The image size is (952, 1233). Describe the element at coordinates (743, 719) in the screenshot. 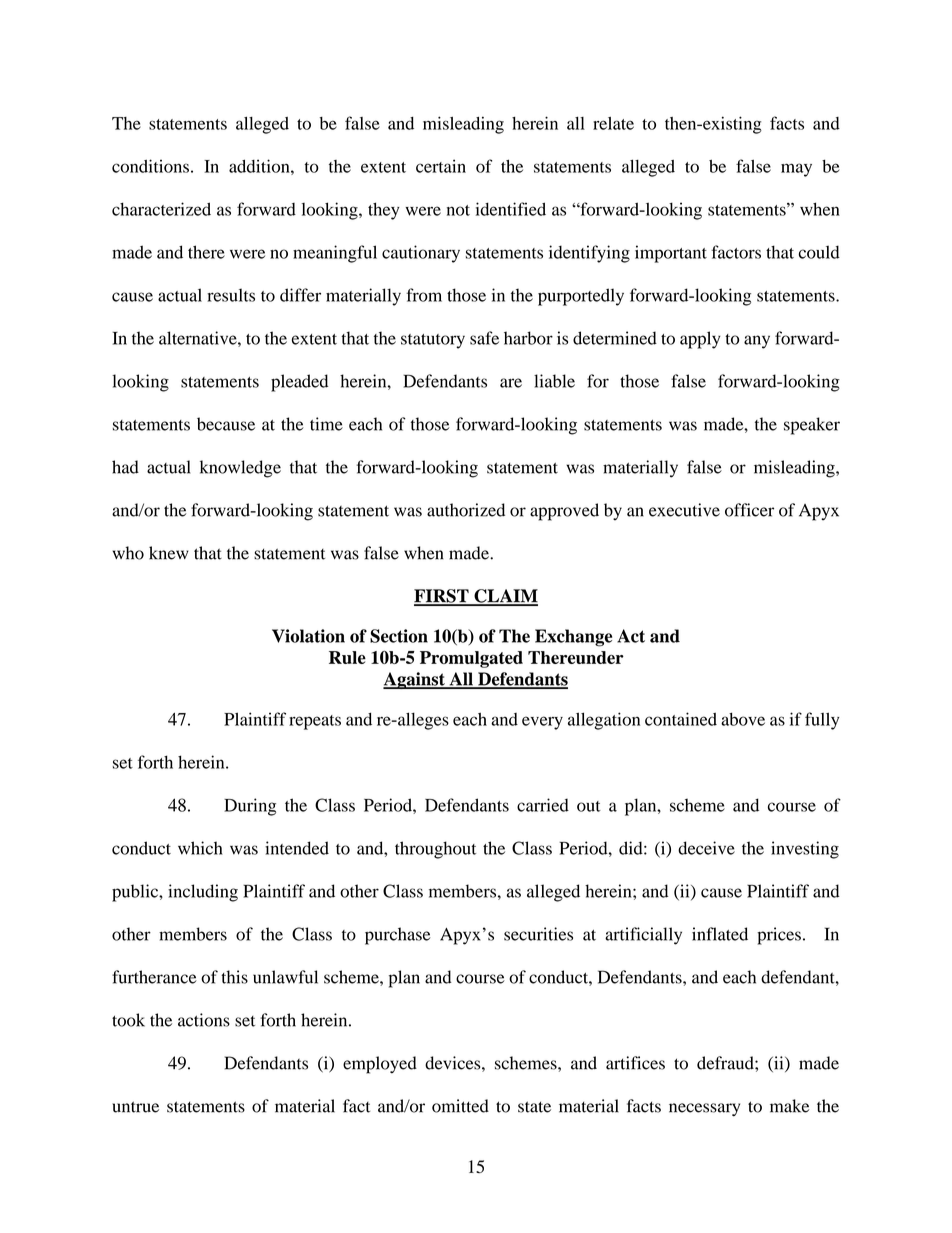

I see `above` at that location.
